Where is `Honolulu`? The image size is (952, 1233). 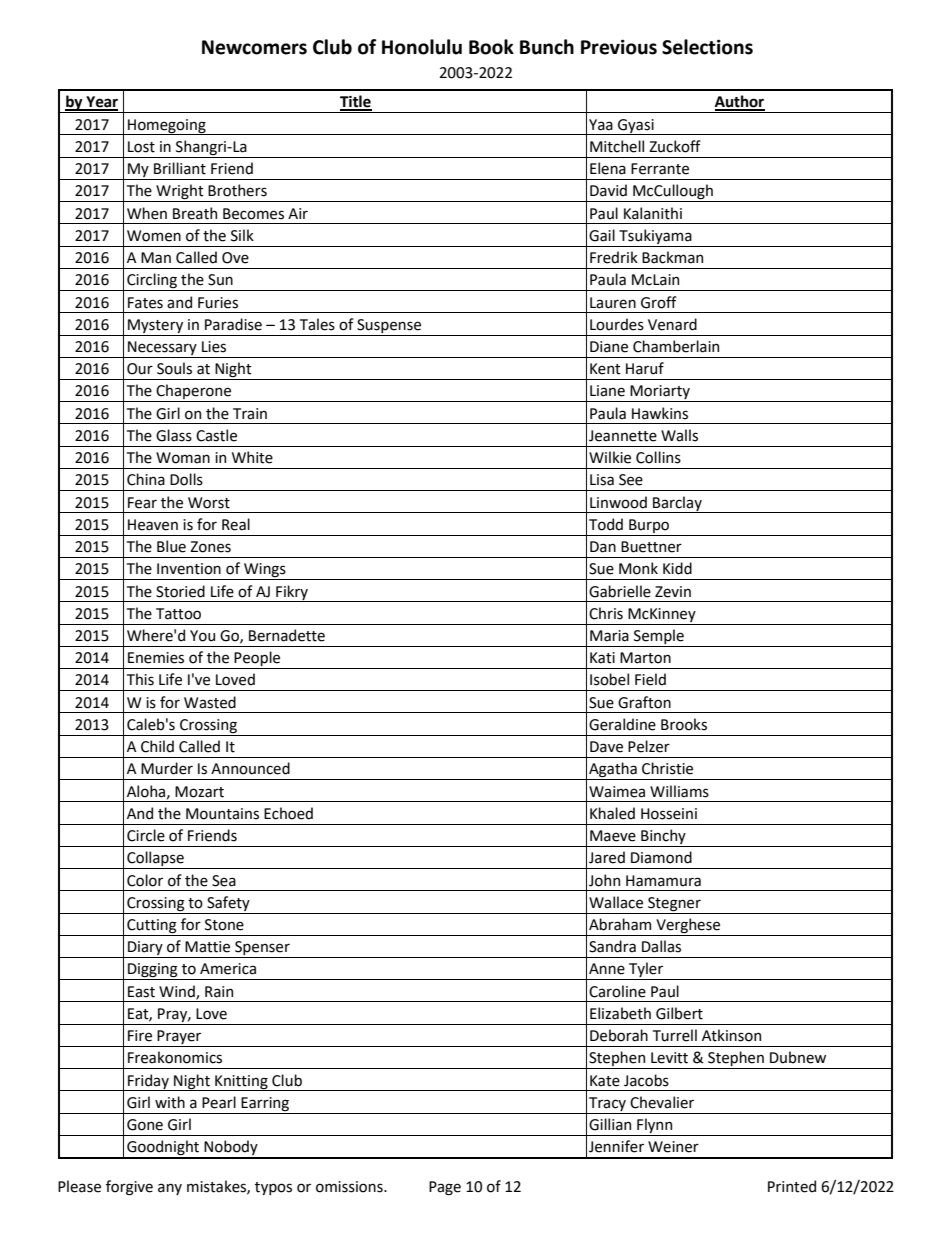
Honolulu is located at coordinates (422, 47).
